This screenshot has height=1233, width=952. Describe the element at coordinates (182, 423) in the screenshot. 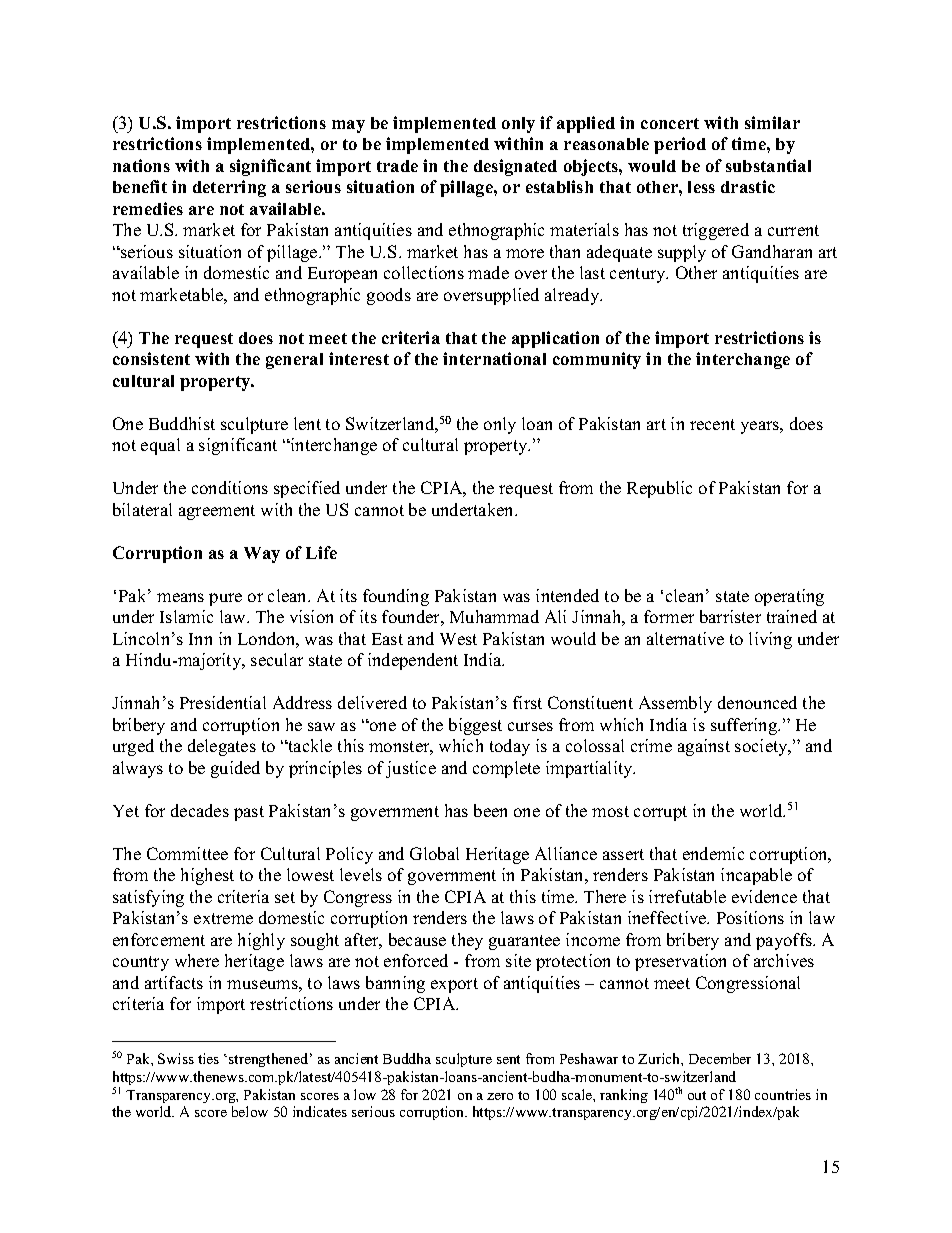

I see `Buddhist` at that location.
